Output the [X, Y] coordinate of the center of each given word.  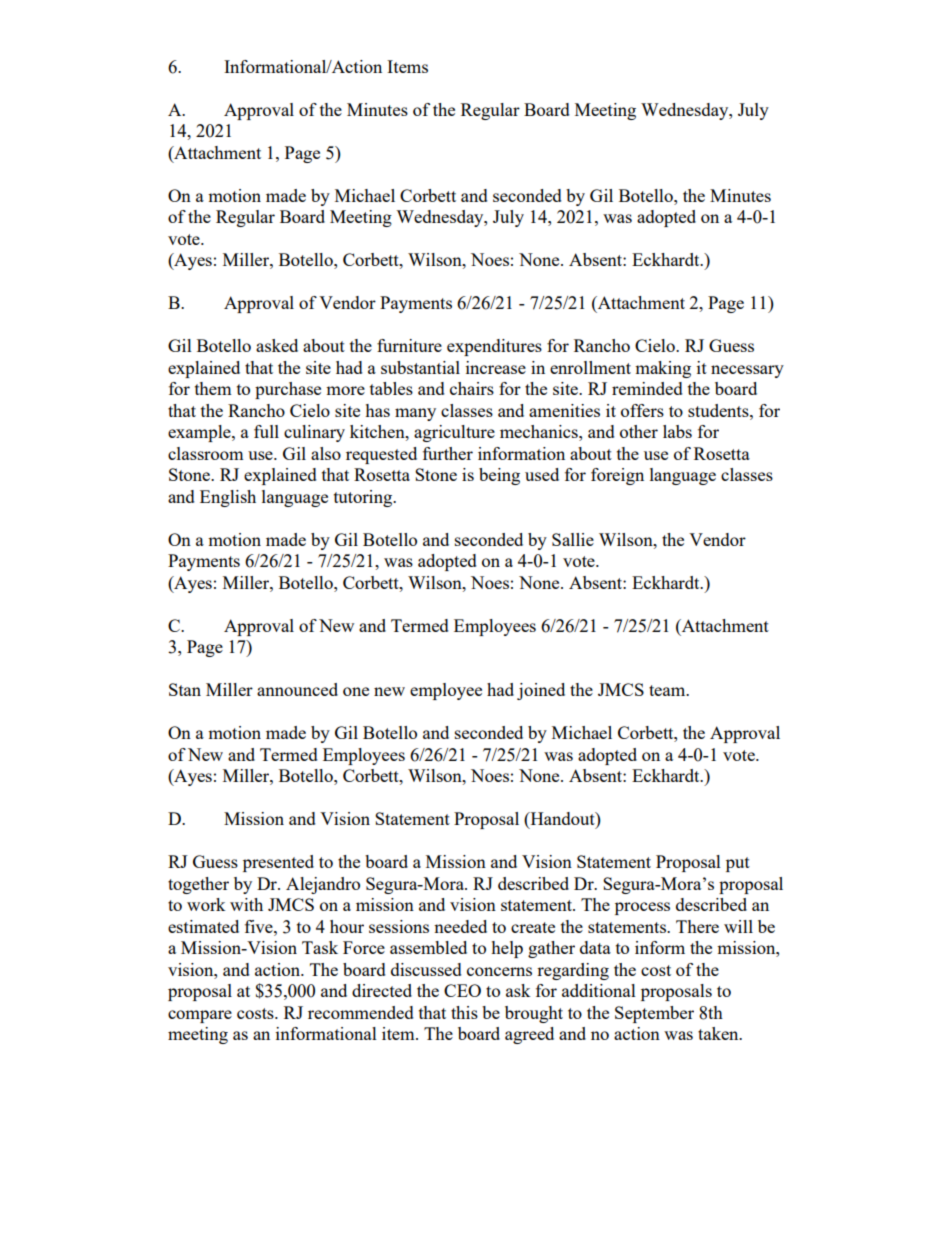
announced [297, 689]
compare [200, 1016]
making [663, 369]
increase [496, 367]
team [668, 690]
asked [277, 345]
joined [541, 691]
